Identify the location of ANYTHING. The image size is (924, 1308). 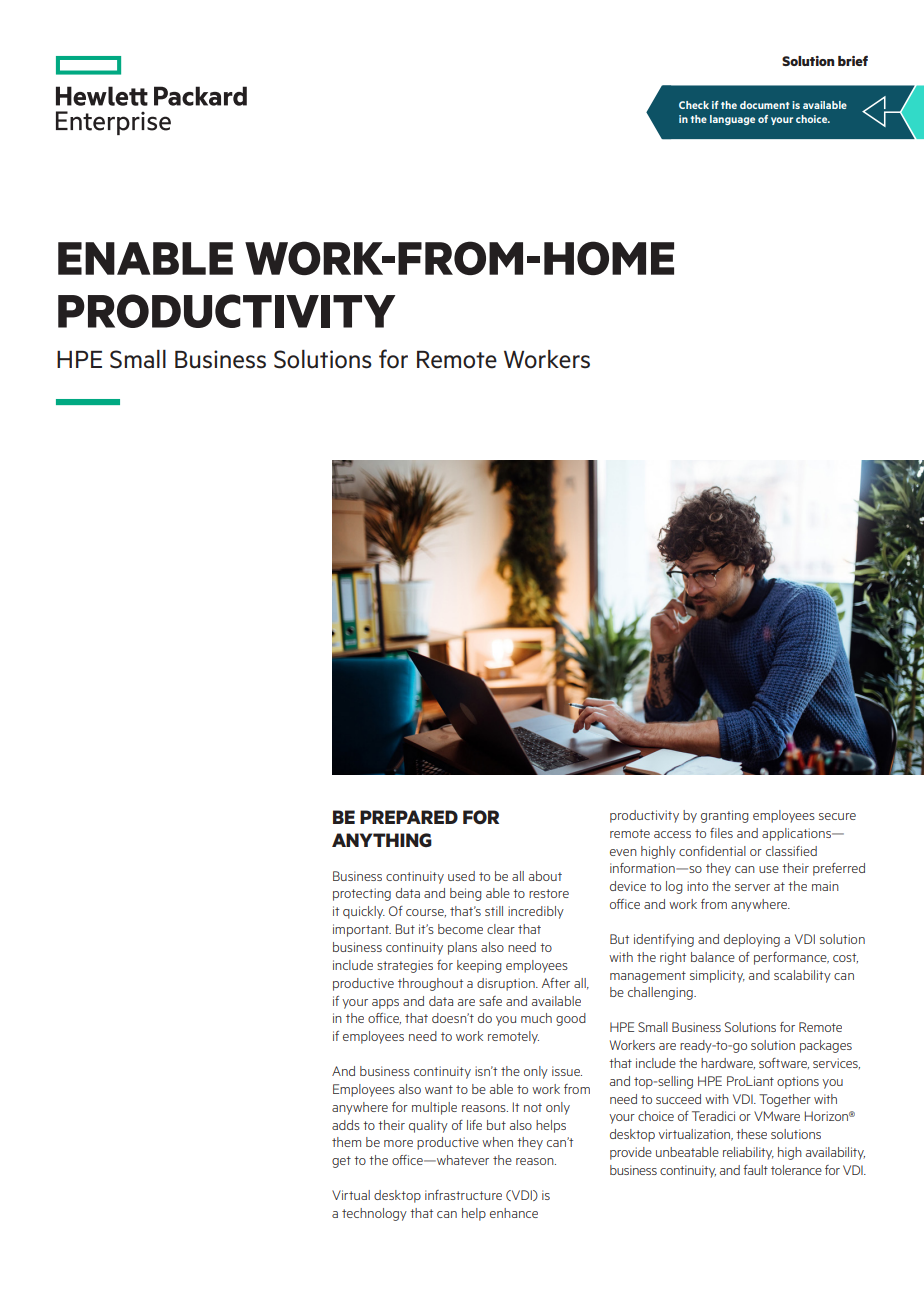
(382, 840).
